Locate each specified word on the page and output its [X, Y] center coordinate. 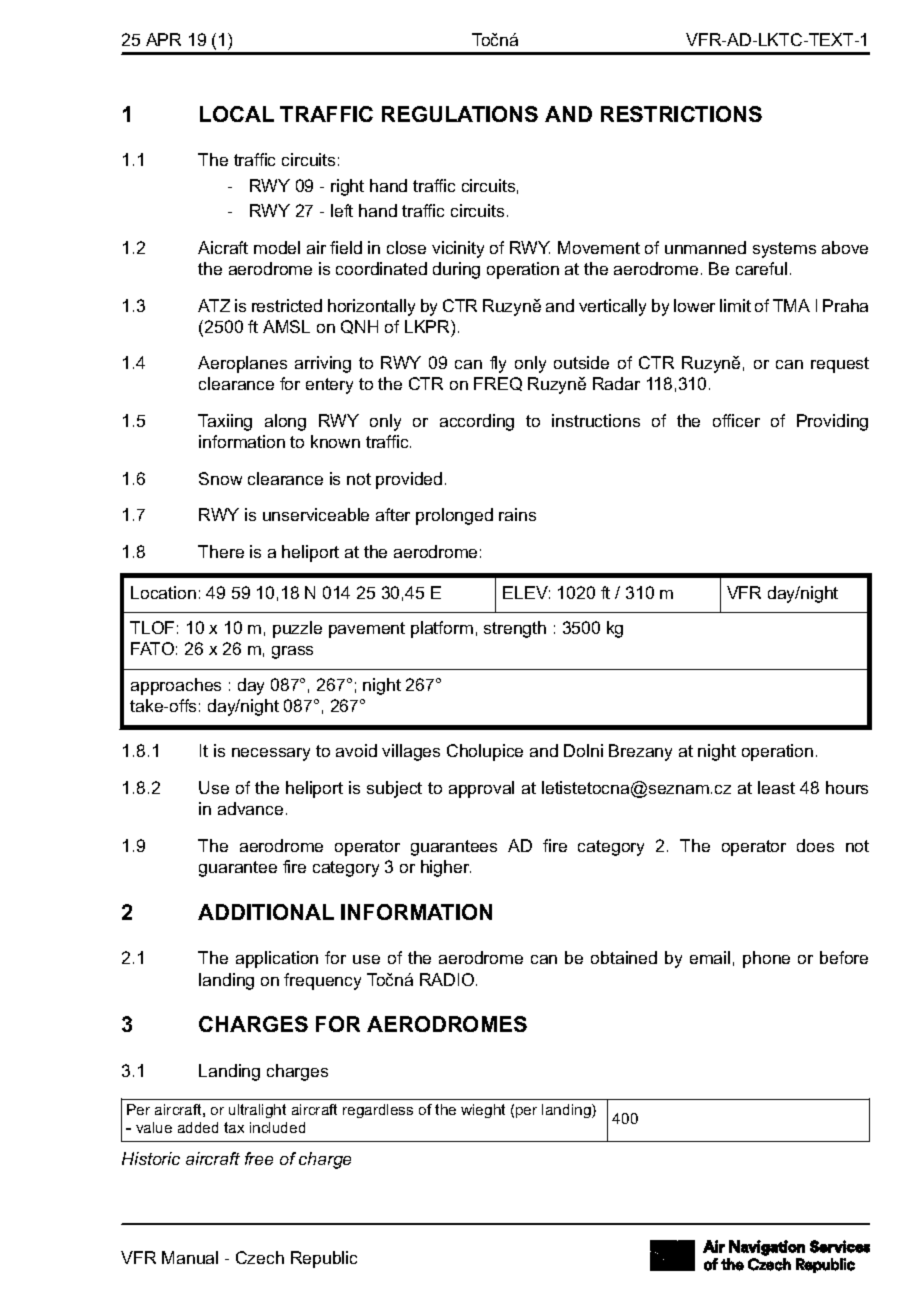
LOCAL [237, 114]
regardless [378, 1111]
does [815, 845]
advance [250, 808]
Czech [260, 1257]
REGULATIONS [460, 114]
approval [481, 789]
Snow [220, 478]
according [477, 422]
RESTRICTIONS [681, 114]
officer [736, 420]
